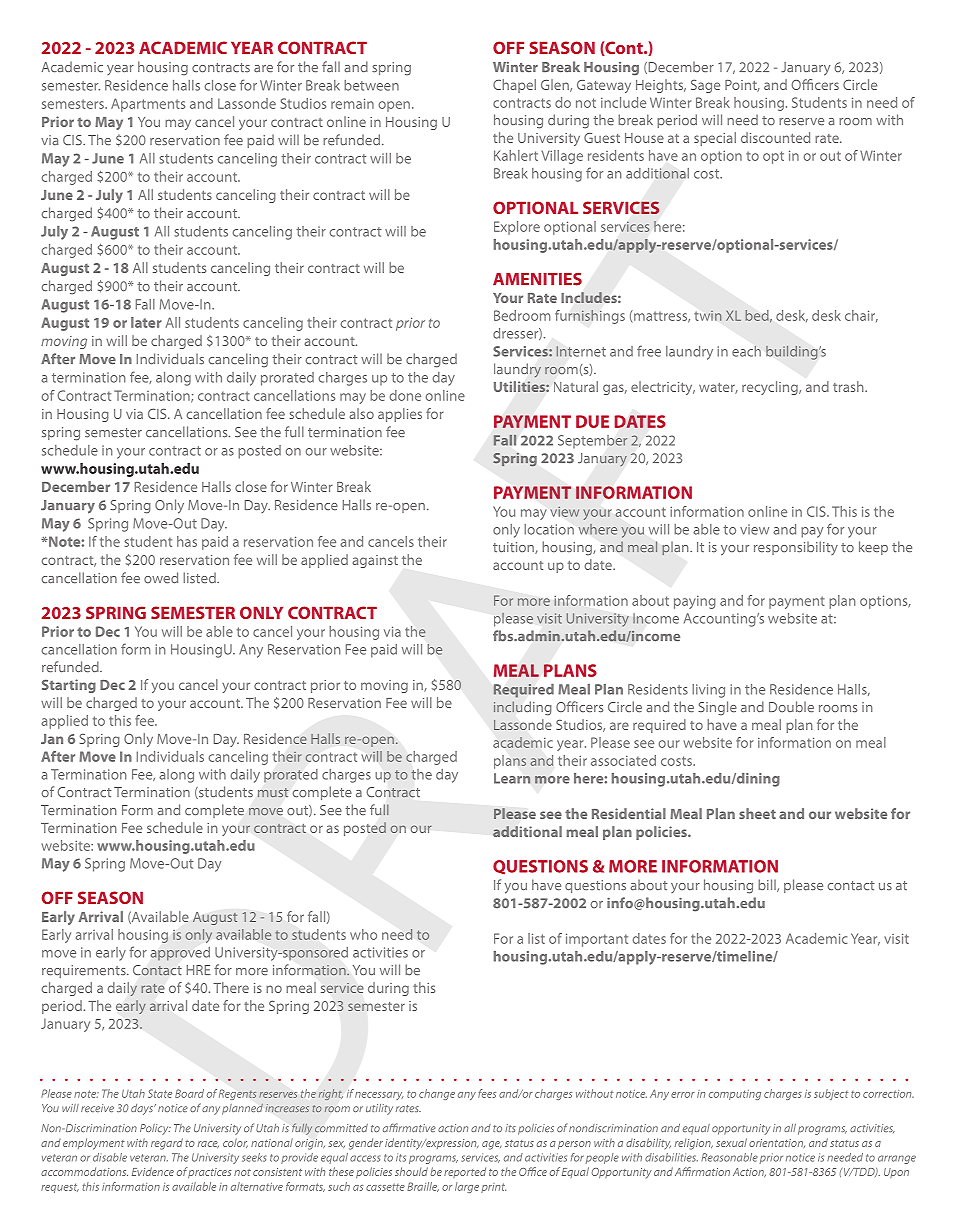 The height and width of the screenshot is (1232, 958). I want to click on must, so click(273, 792).
